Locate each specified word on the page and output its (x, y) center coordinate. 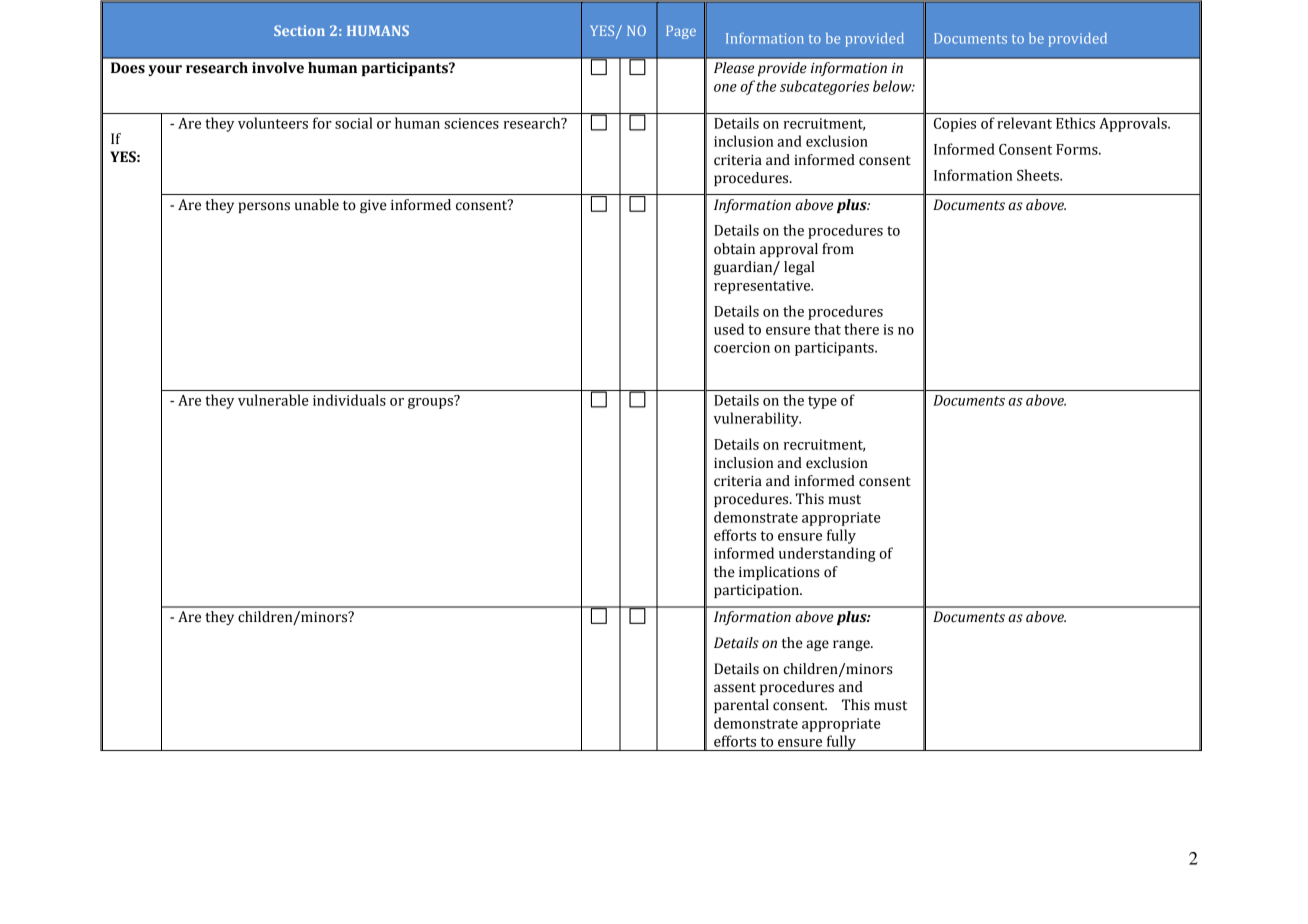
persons (264, 207)
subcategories (824, 87)
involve (278, 68)
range (852, 645)
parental (741, 706)
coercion (742, 347)
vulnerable (273, 400)
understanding (827, 554)
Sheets (1039, 175)
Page (681, 32)
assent (735, 688)
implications (779, 573)
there (861, 329)
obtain (734, 249)
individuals (349, 400)
